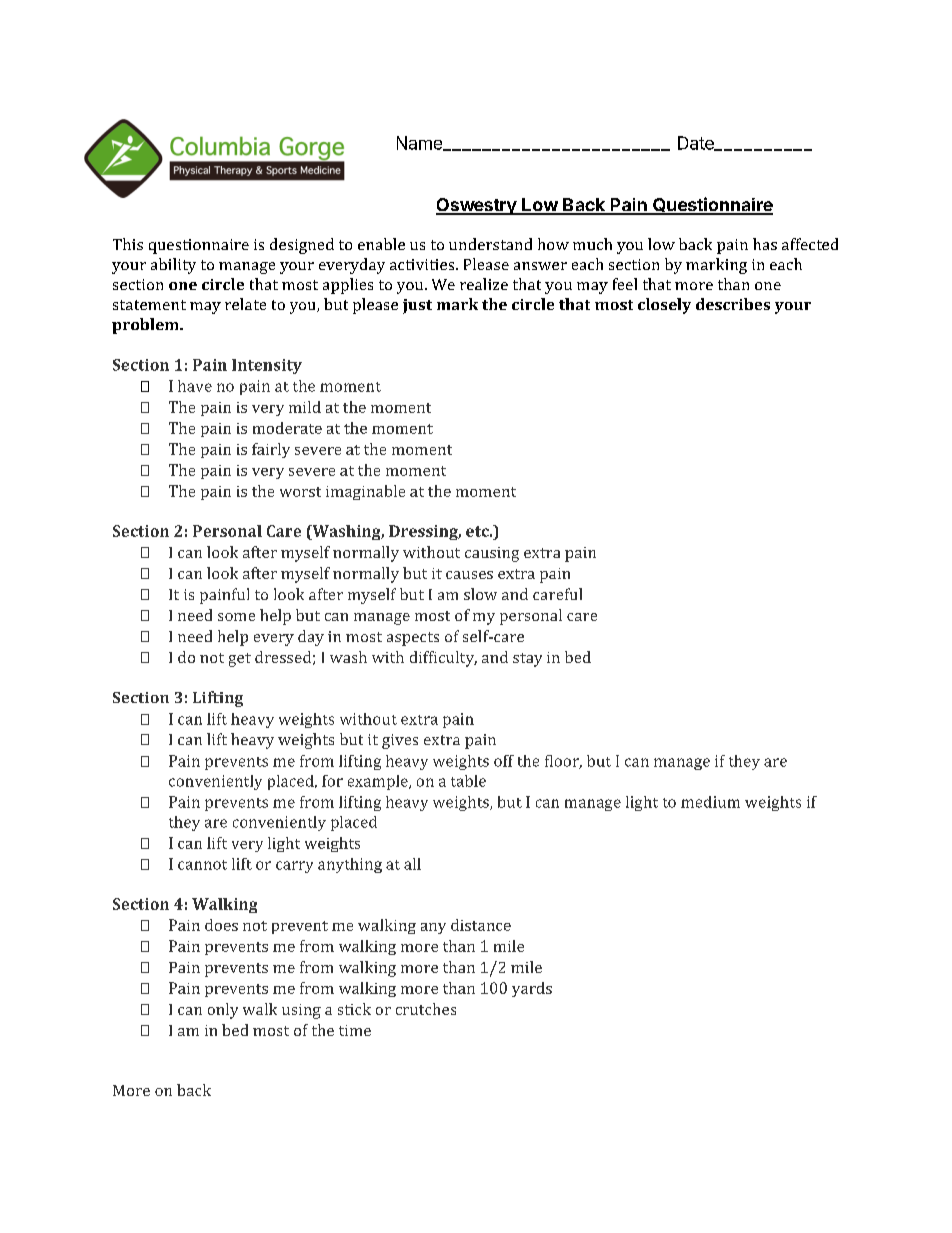 Image resolution: width=952 pixels, height=1233 pixels. I want to click on some, so click(236, 617).
